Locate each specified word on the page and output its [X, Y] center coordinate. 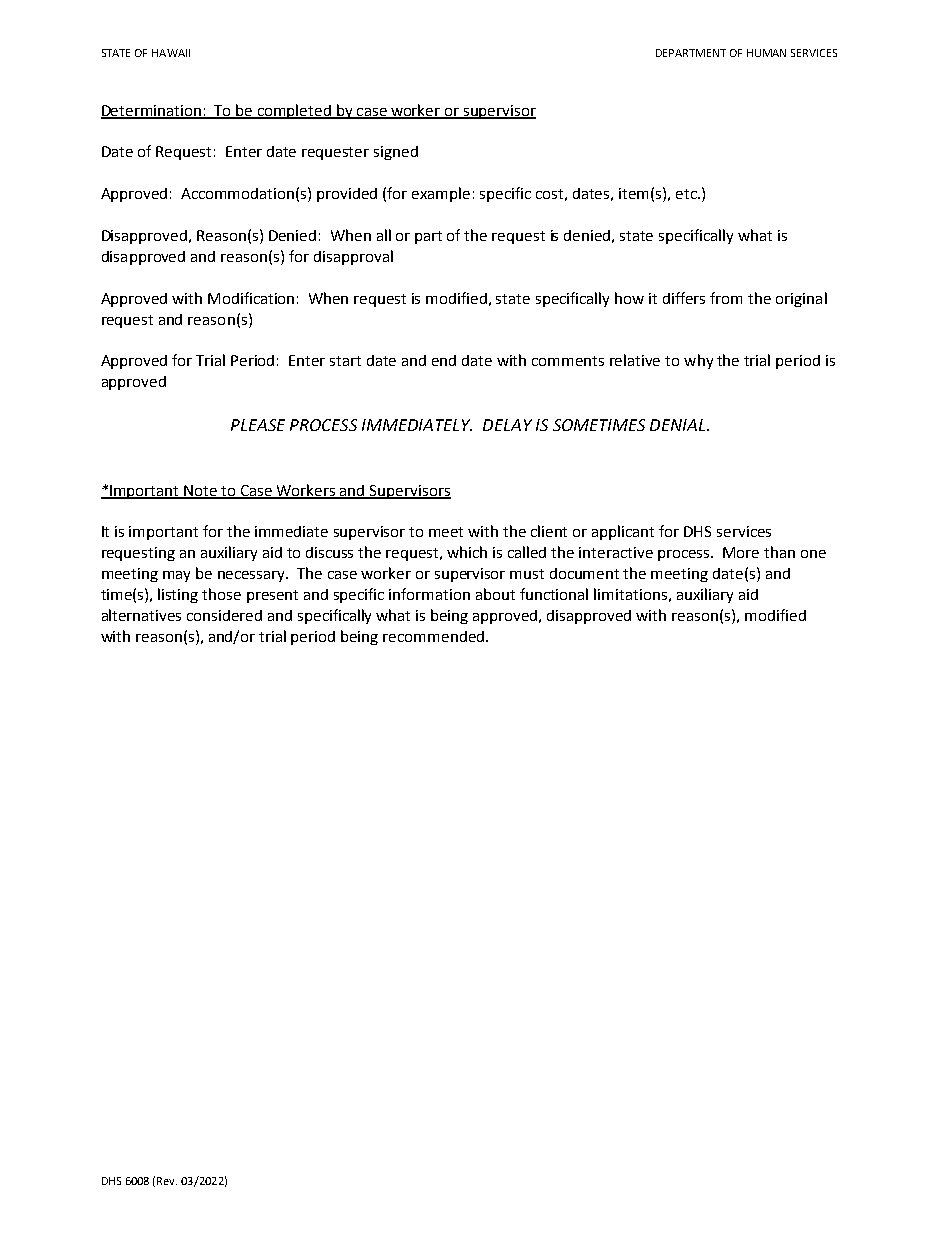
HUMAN [766, 53]
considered [224, 615]
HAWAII [171, 53]
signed [396, 153]
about [495, 594]
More [741, 552]
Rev [167, 1181]
